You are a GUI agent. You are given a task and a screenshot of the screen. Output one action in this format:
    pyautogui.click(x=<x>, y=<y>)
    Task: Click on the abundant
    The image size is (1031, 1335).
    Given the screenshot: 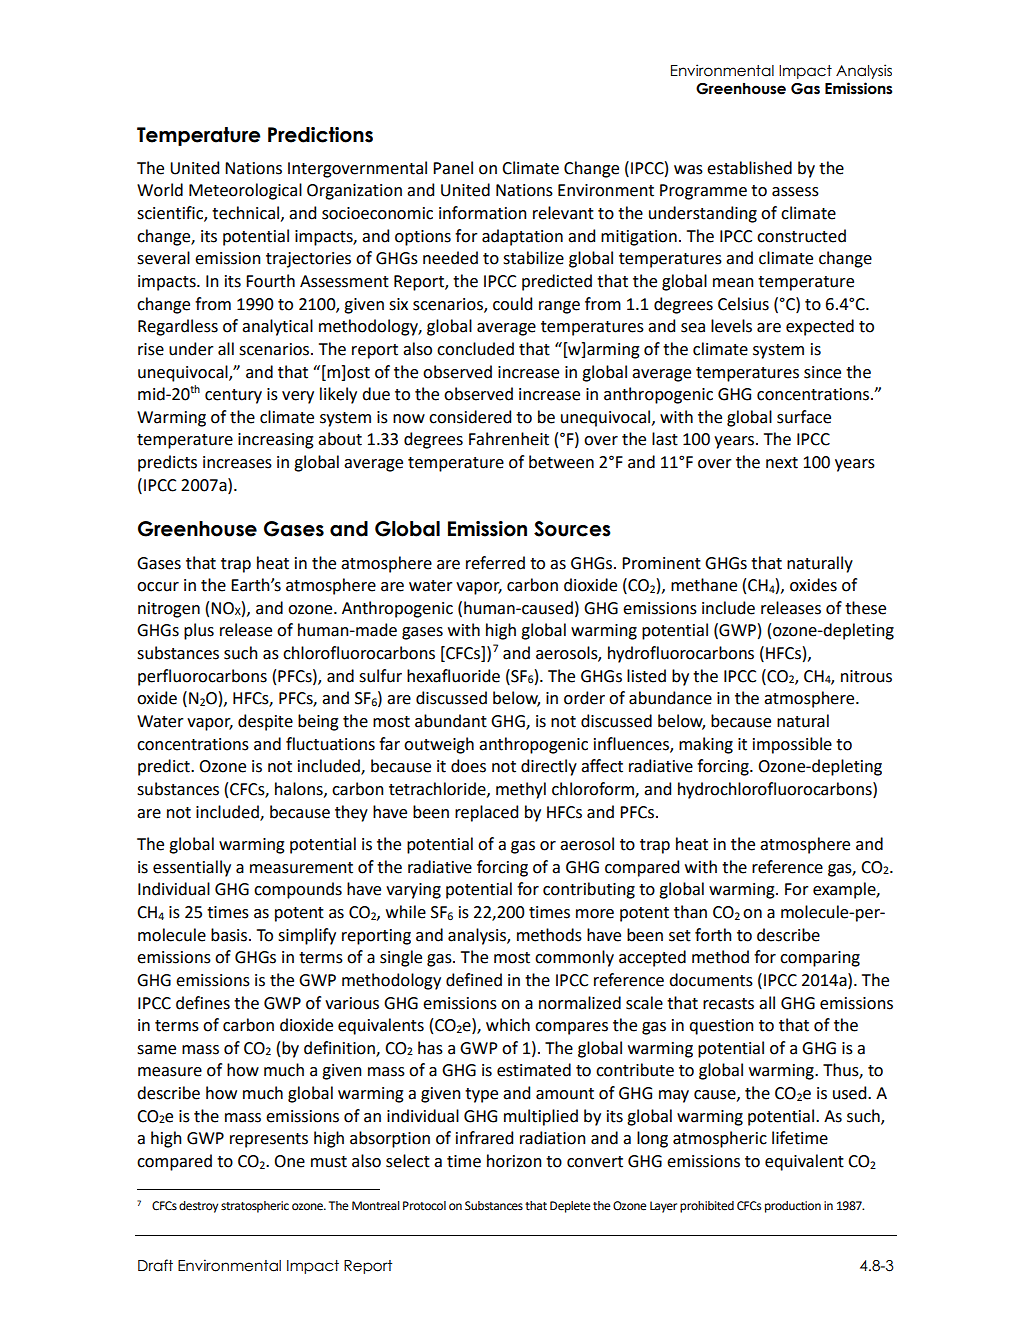 What is the action you would take?
    pyautogui.click(x=451, y=721)
